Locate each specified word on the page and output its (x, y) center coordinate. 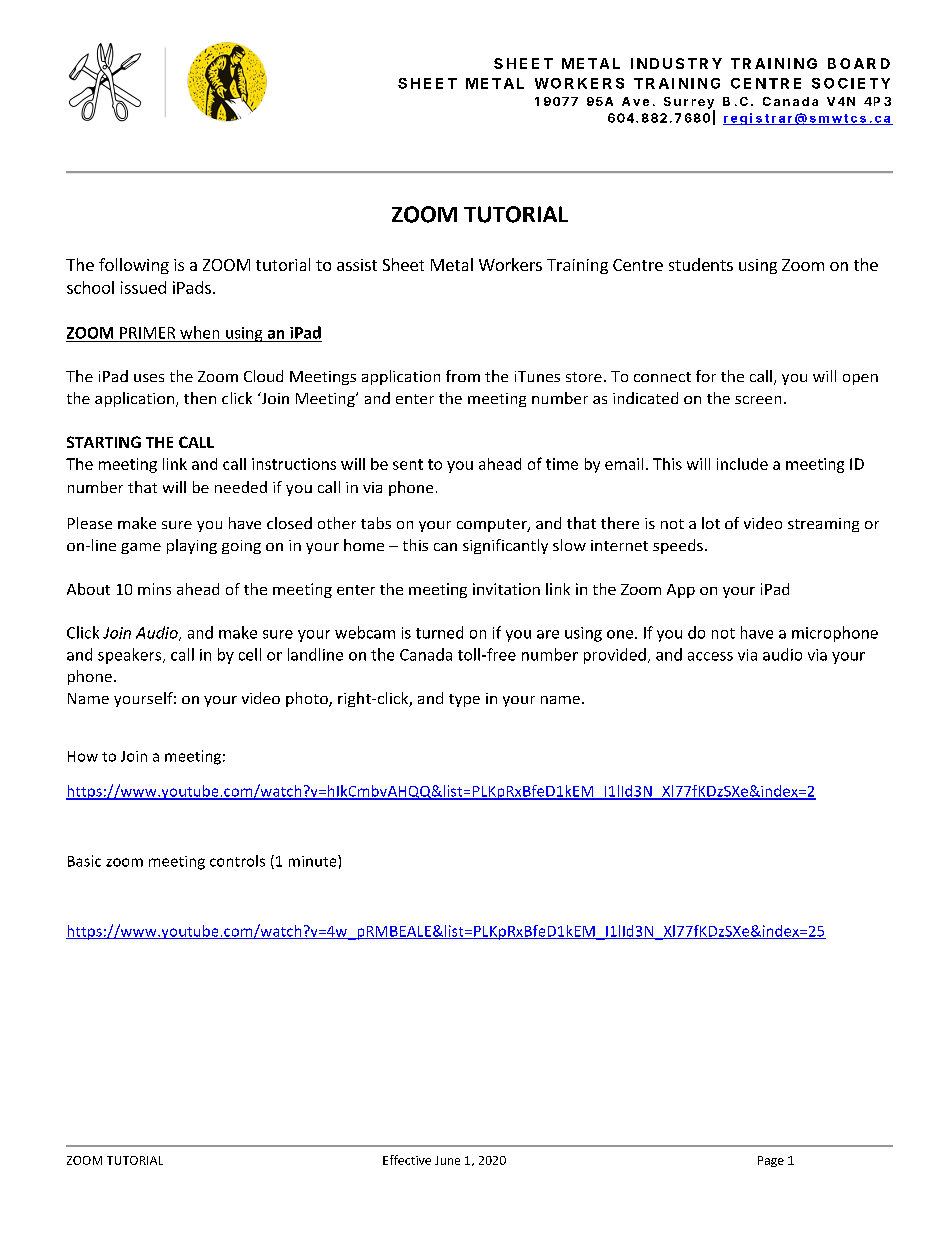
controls (237, 861)
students (701, 264)
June (447, 1160)
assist (357, 265)
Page (771, 1161)
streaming (823, 525)
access (710, 656)
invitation (506, 589)
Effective (407, 1160)
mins (154, 589)
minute (314, 861)
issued (143, 287)
